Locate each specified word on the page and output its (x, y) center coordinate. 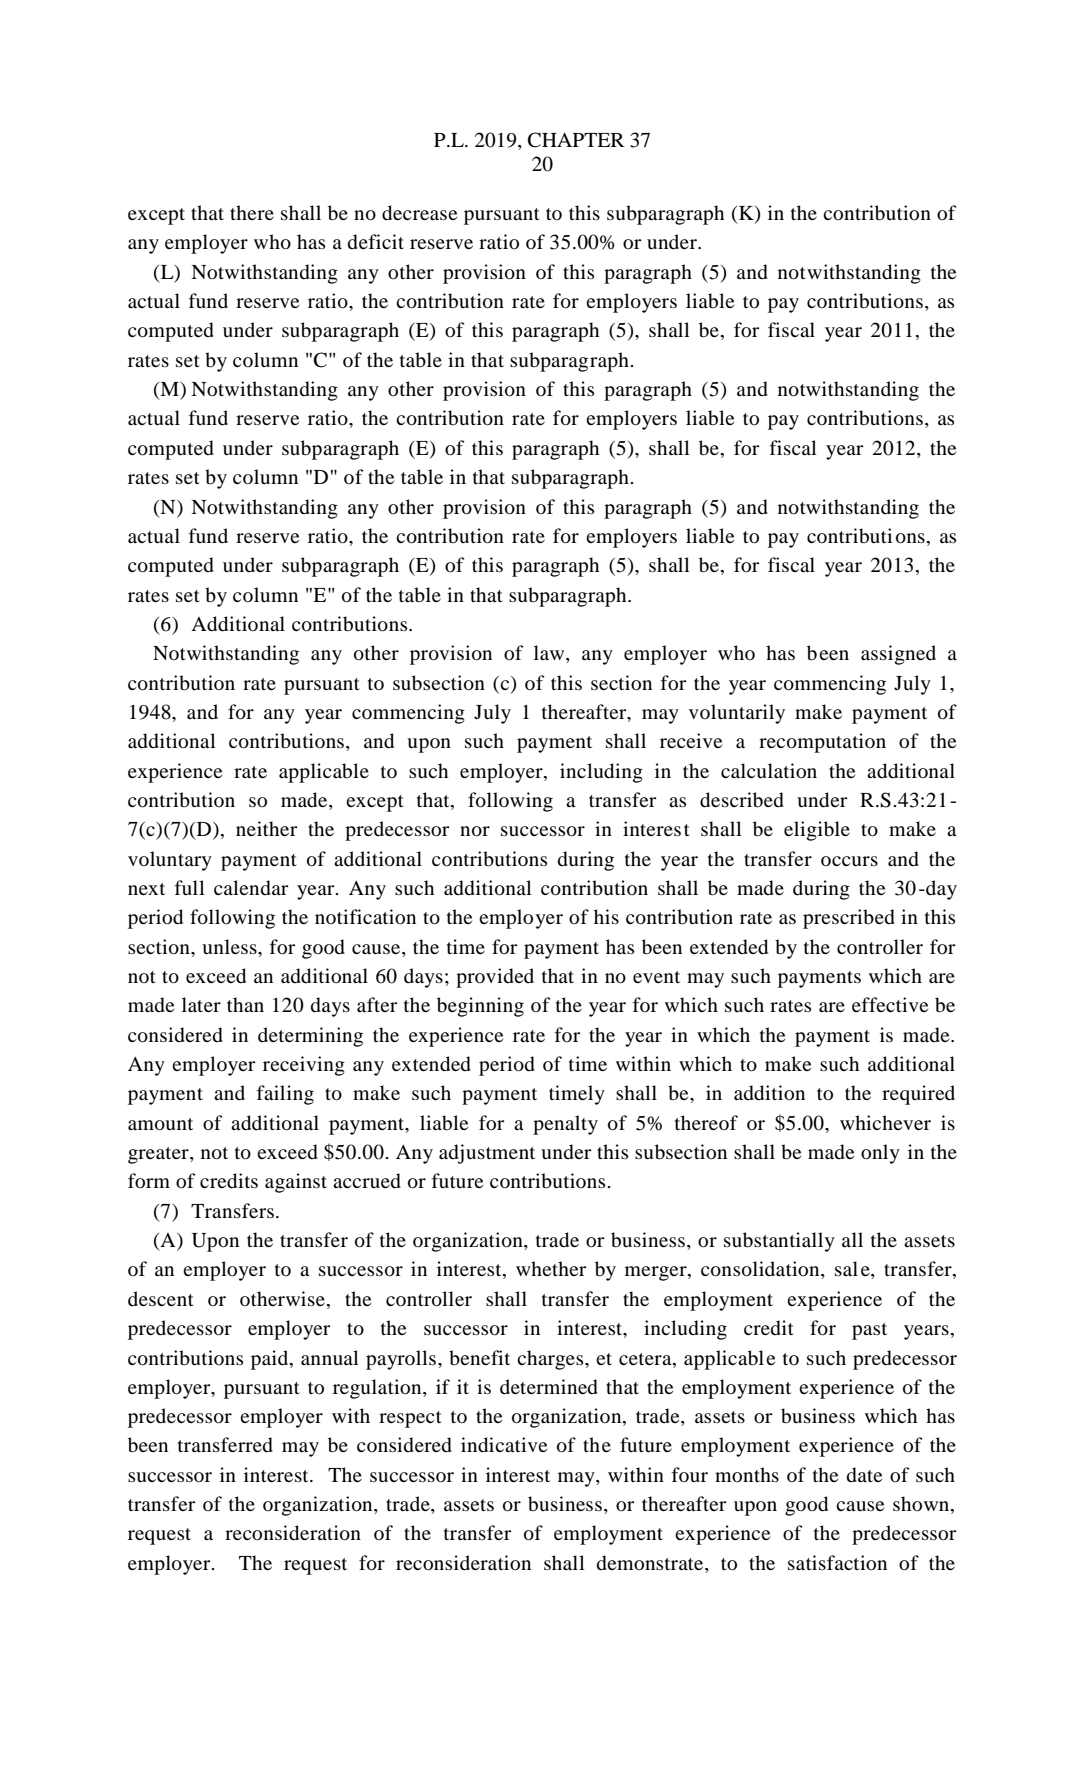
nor (475, 831)
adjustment (487, 1154)
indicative (504, 1445)
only (880, 1154)
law (550, 654)
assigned (898, 655)
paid (271, 1360)
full (190, 887)
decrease (419, 213)
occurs (849, 861)
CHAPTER (576, 140)
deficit (376, 242)
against (296, 1183)
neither (267, 828)
